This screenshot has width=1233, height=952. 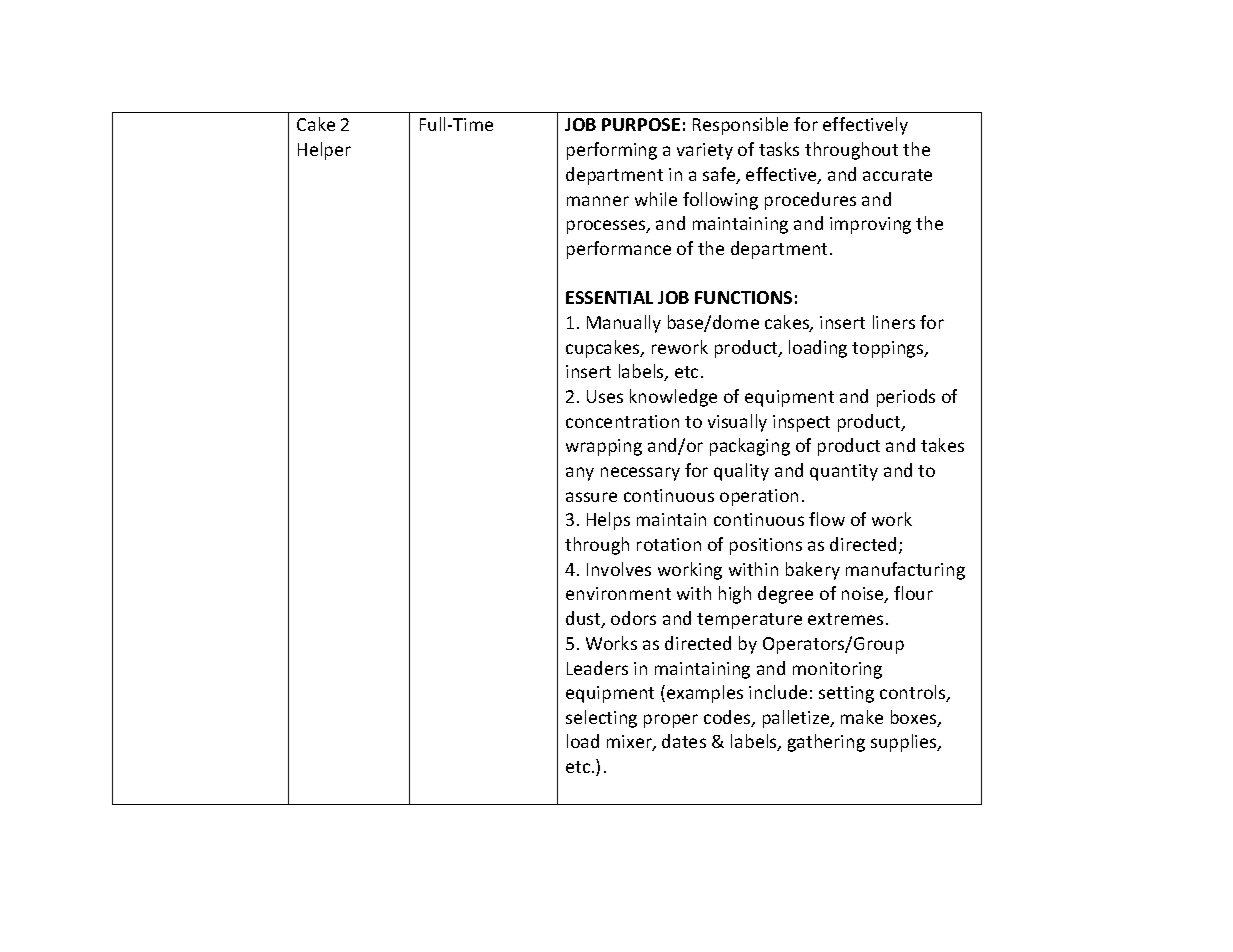 I want to click on proper, so click(x=671, y=721).
